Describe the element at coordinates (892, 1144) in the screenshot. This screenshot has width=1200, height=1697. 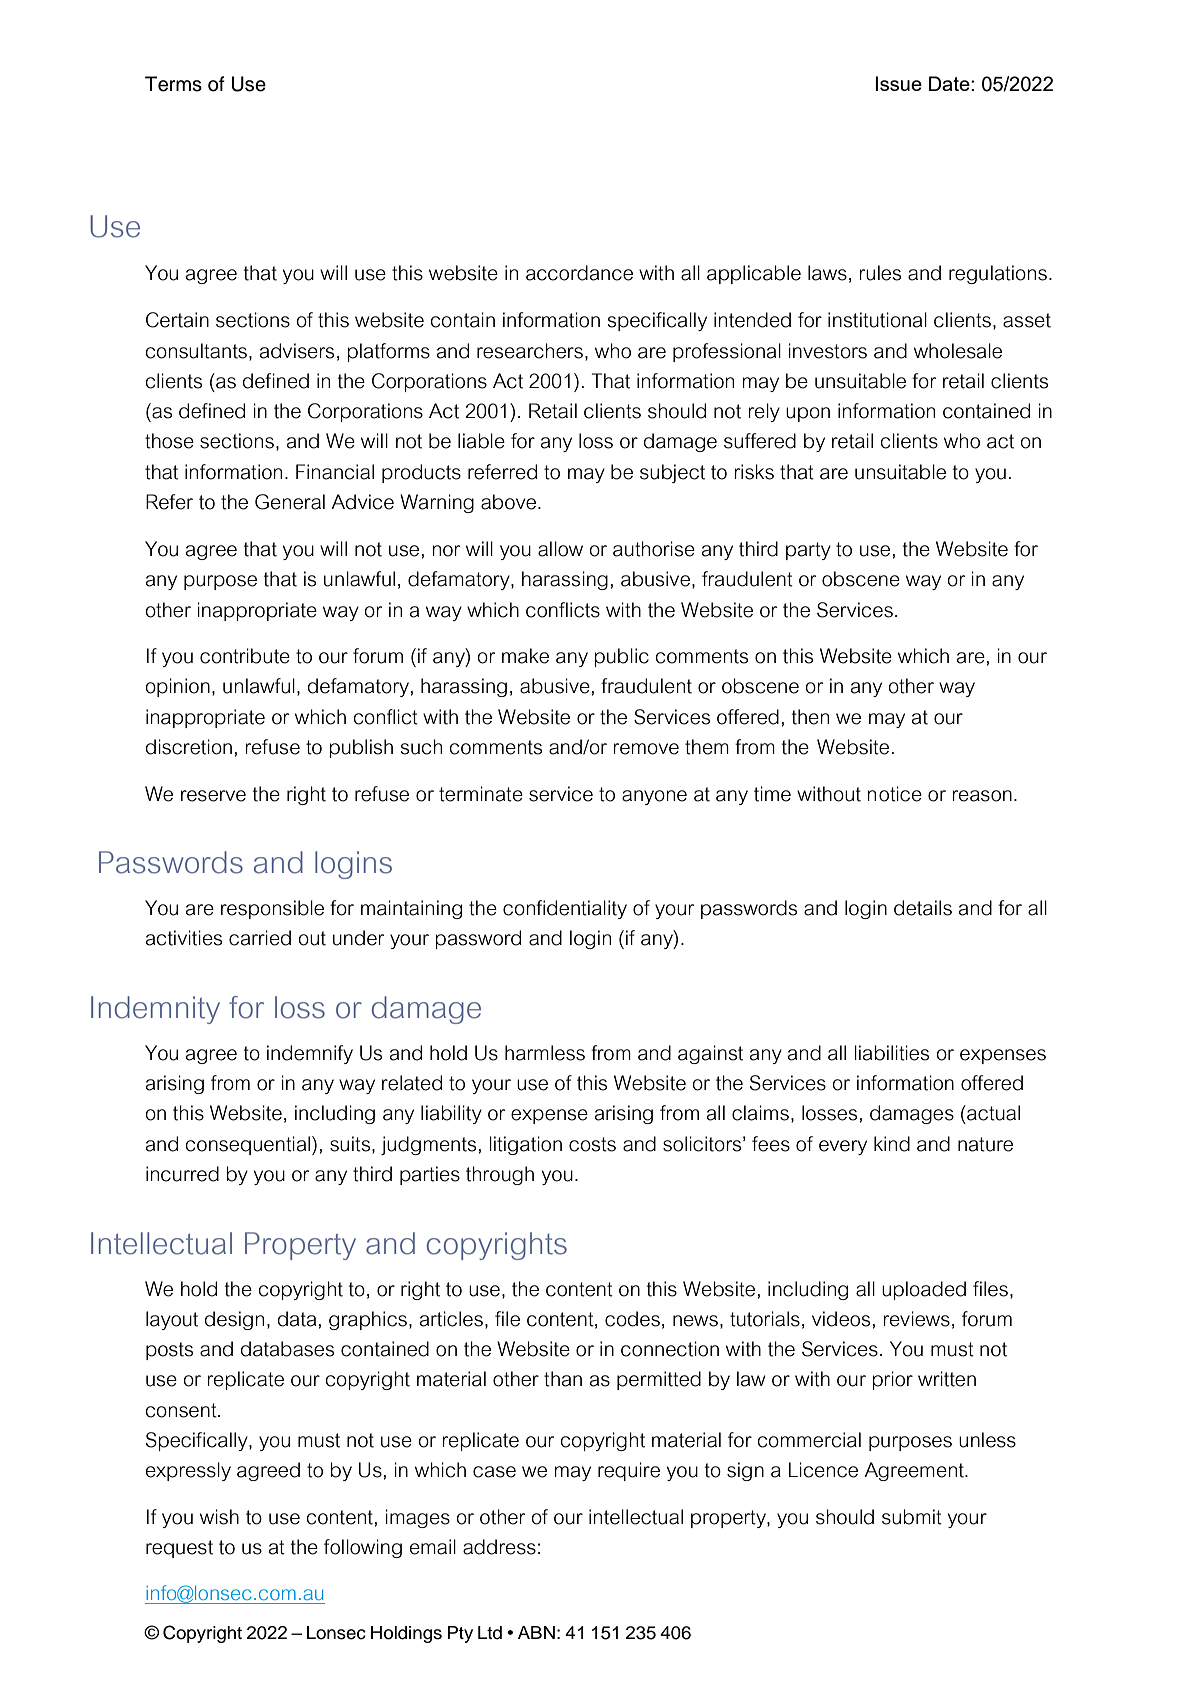
I see `kind` at that location.
